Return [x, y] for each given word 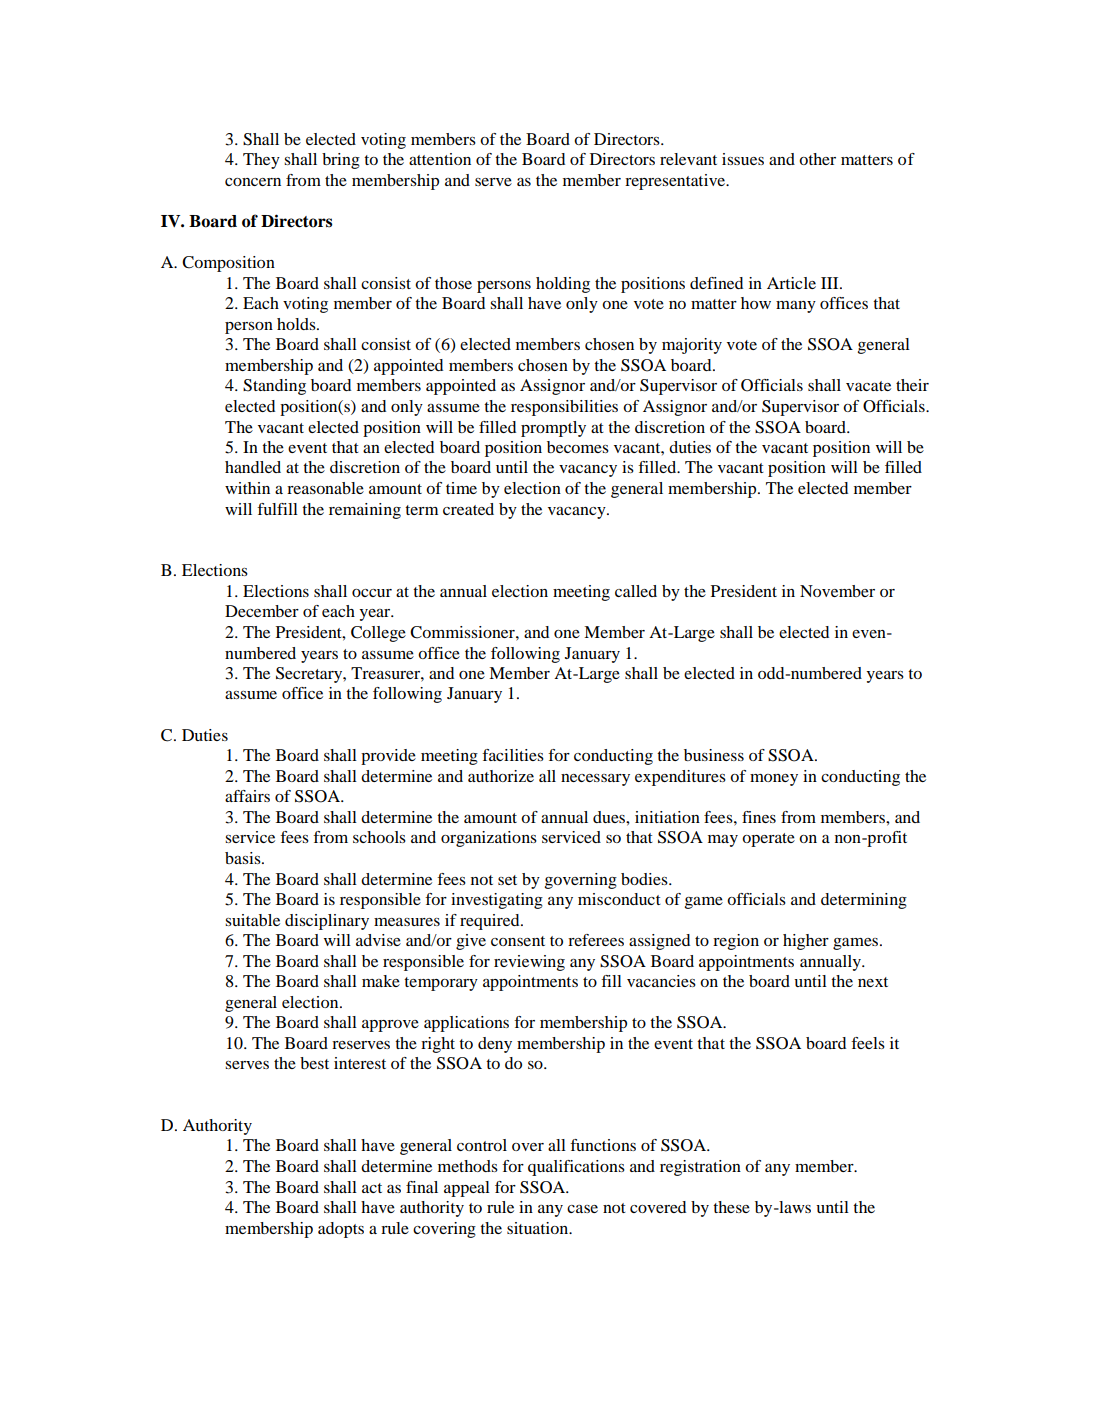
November [837, 591]
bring [341, 161]
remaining [365, 511]
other [817, 159]
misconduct [619, 899]
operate [768, 840]
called [636, 591]
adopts [341, 1230]
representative [676, 182]
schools [379, 837]
